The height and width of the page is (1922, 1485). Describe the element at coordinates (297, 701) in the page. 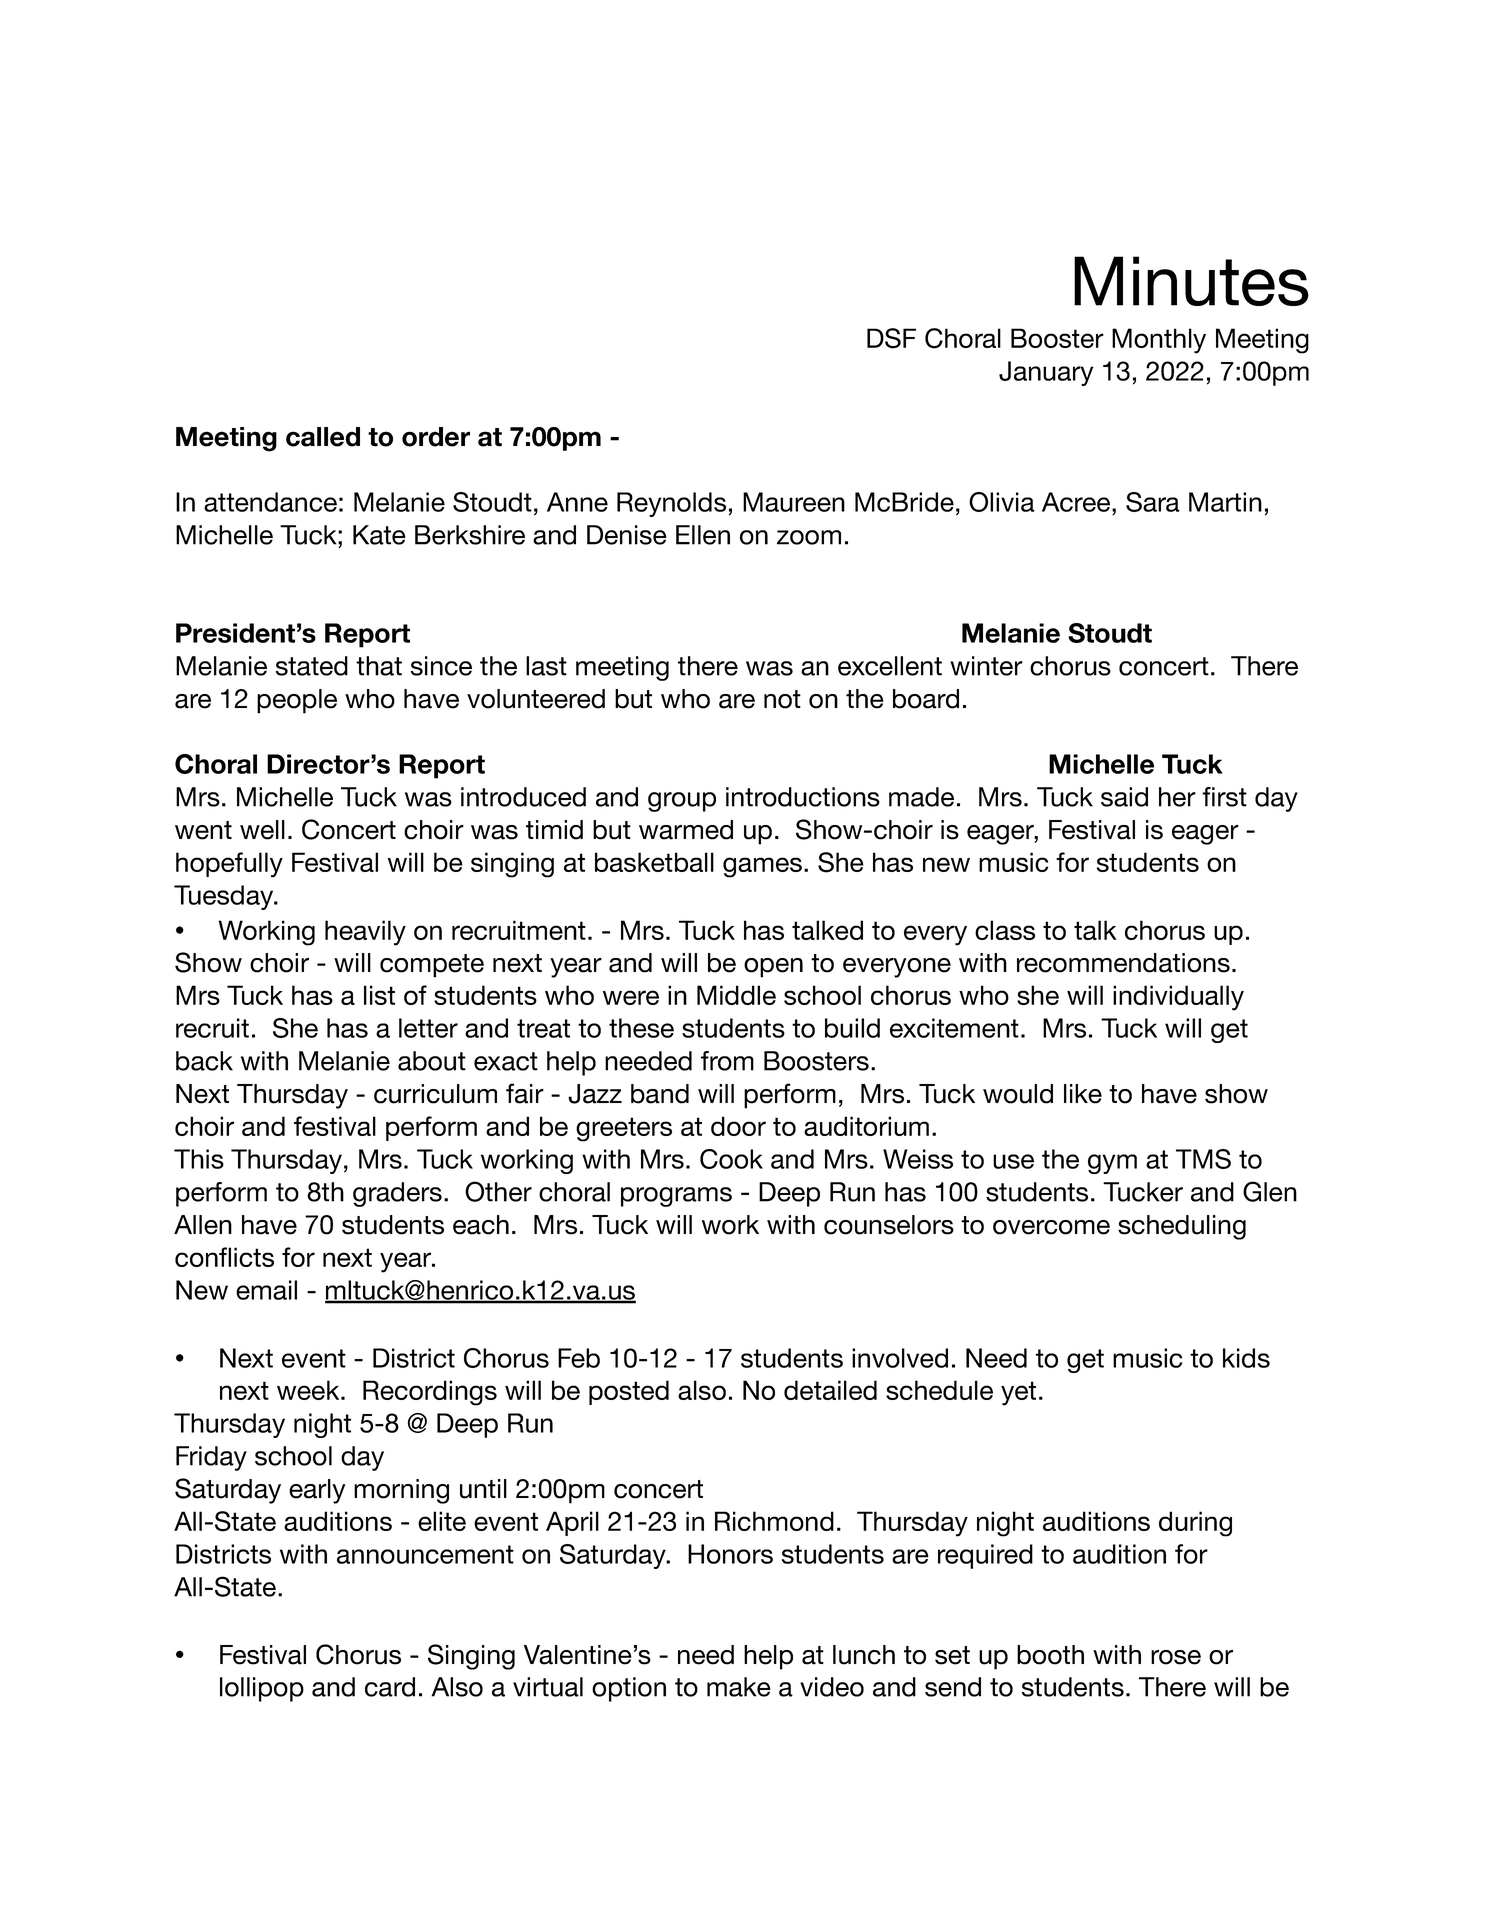

I see `people` at that location.
